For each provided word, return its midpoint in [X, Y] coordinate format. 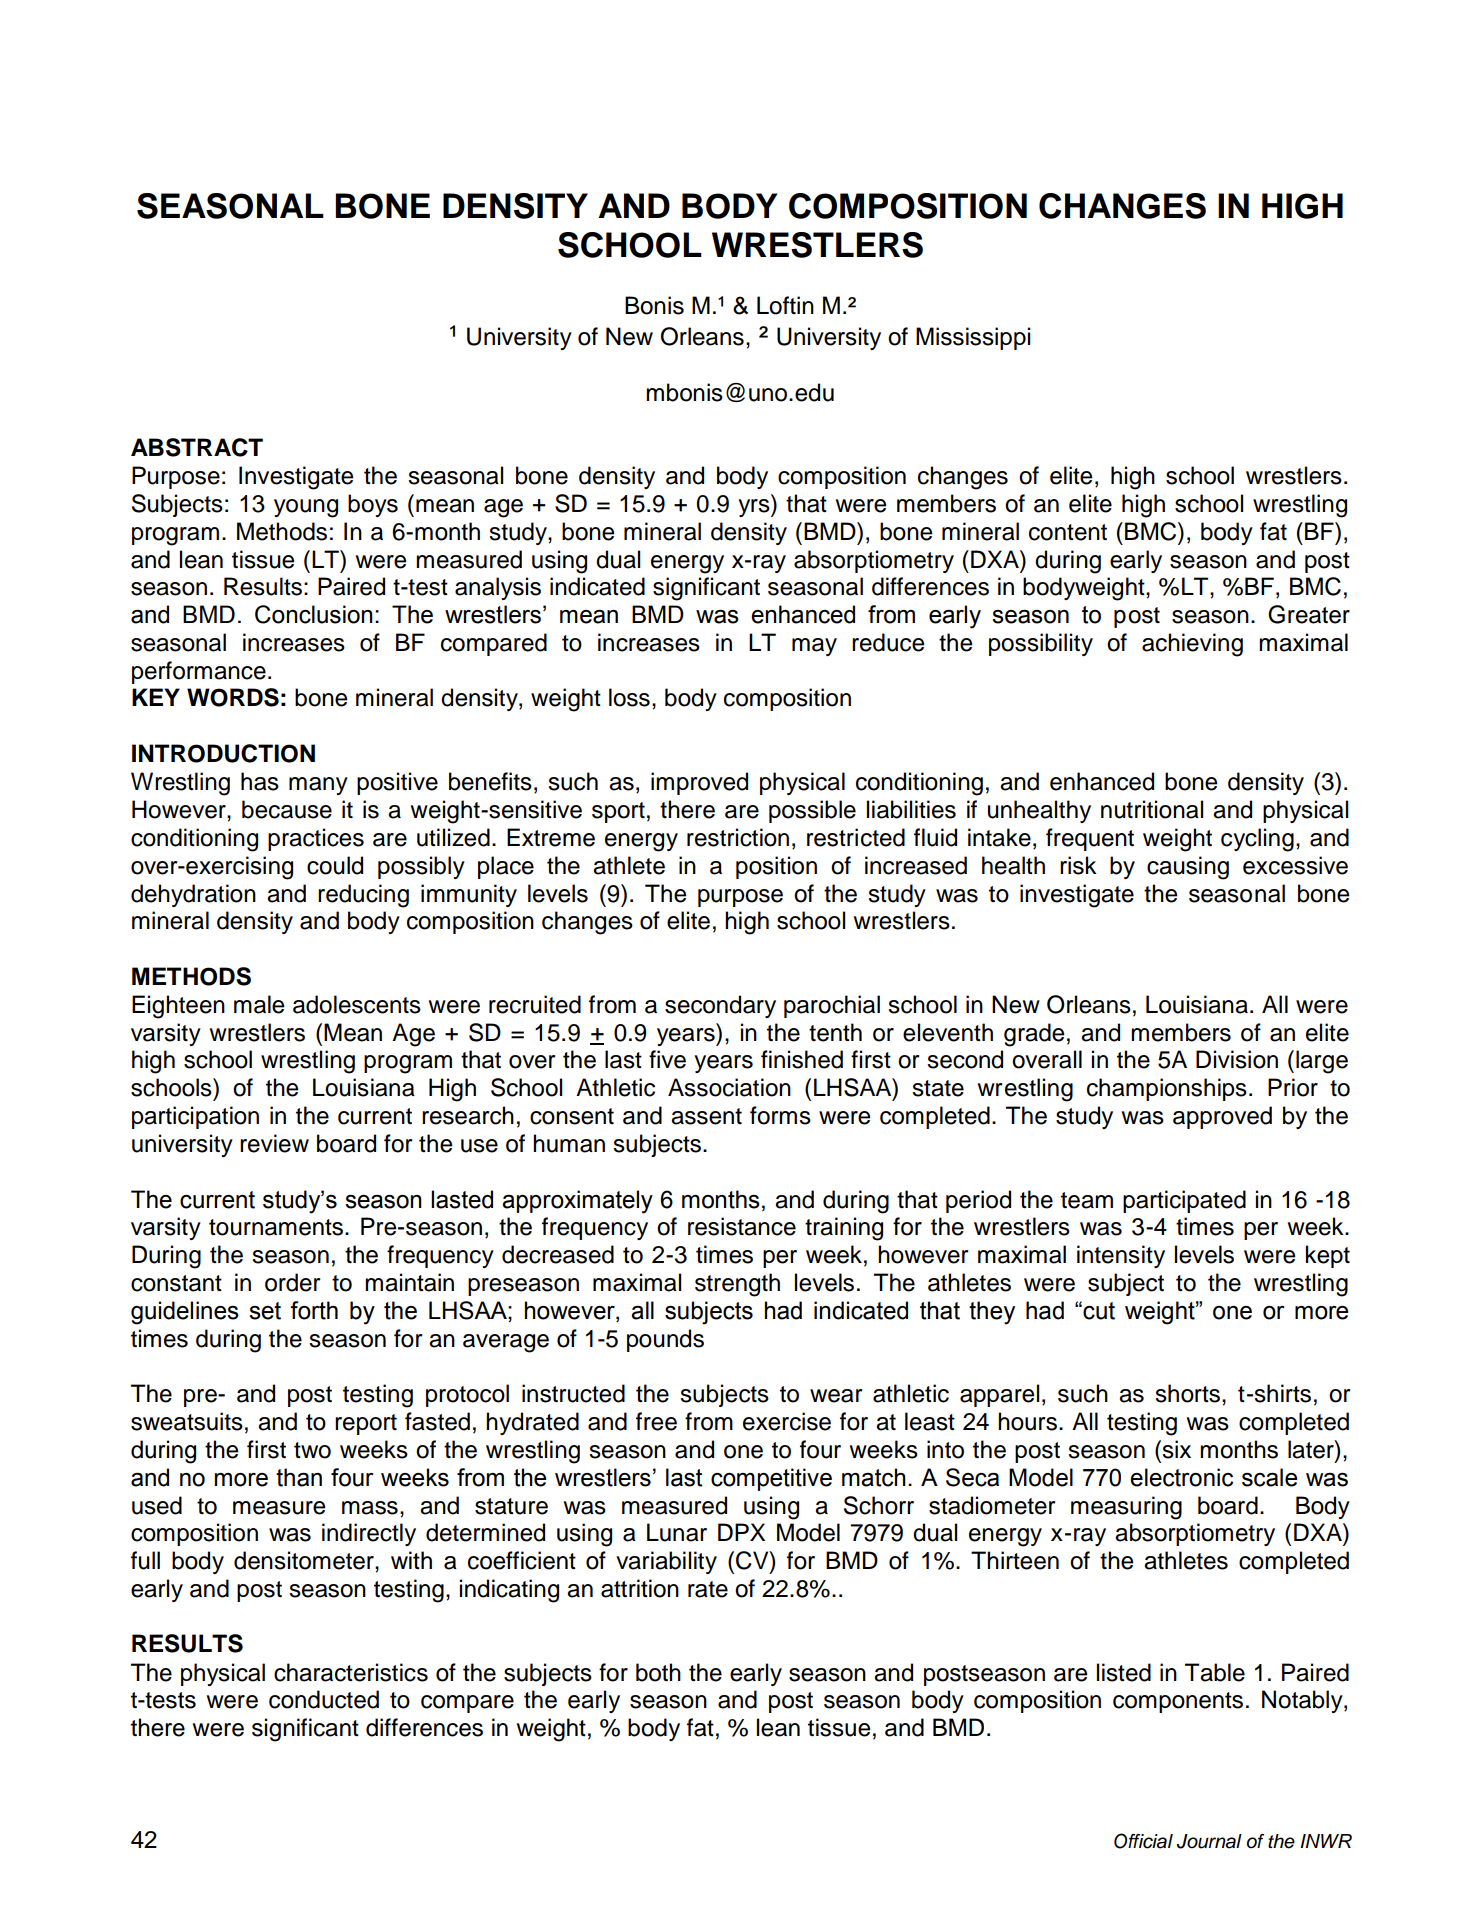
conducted [324, 1699]
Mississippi [973, 338]
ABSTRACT [197, 447]
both [658, 1672]
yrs [755, 508]
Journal [1209, 1841]
